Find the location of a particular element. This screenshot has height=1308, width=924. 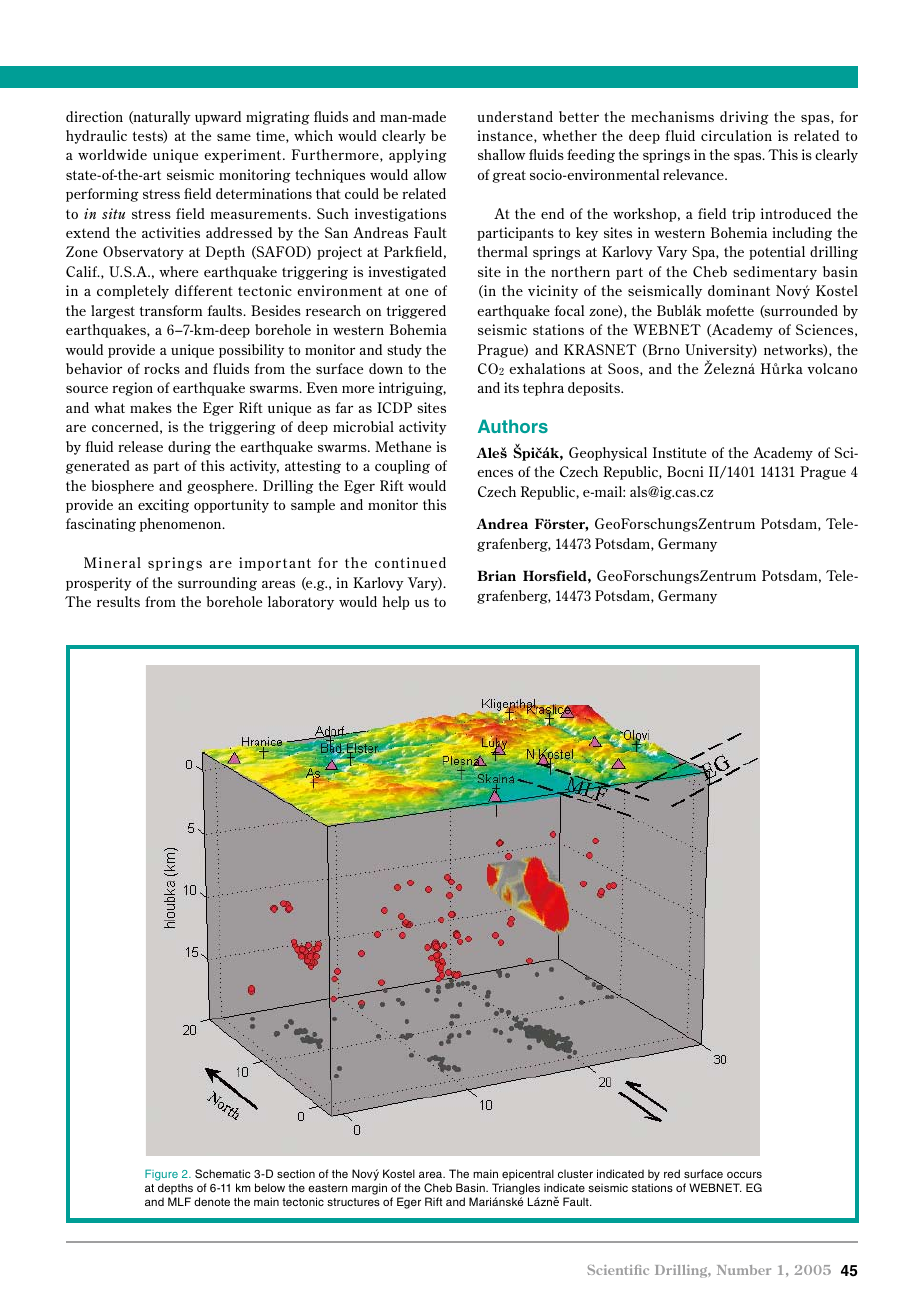

coupling is located at coordinates (402, 467).
